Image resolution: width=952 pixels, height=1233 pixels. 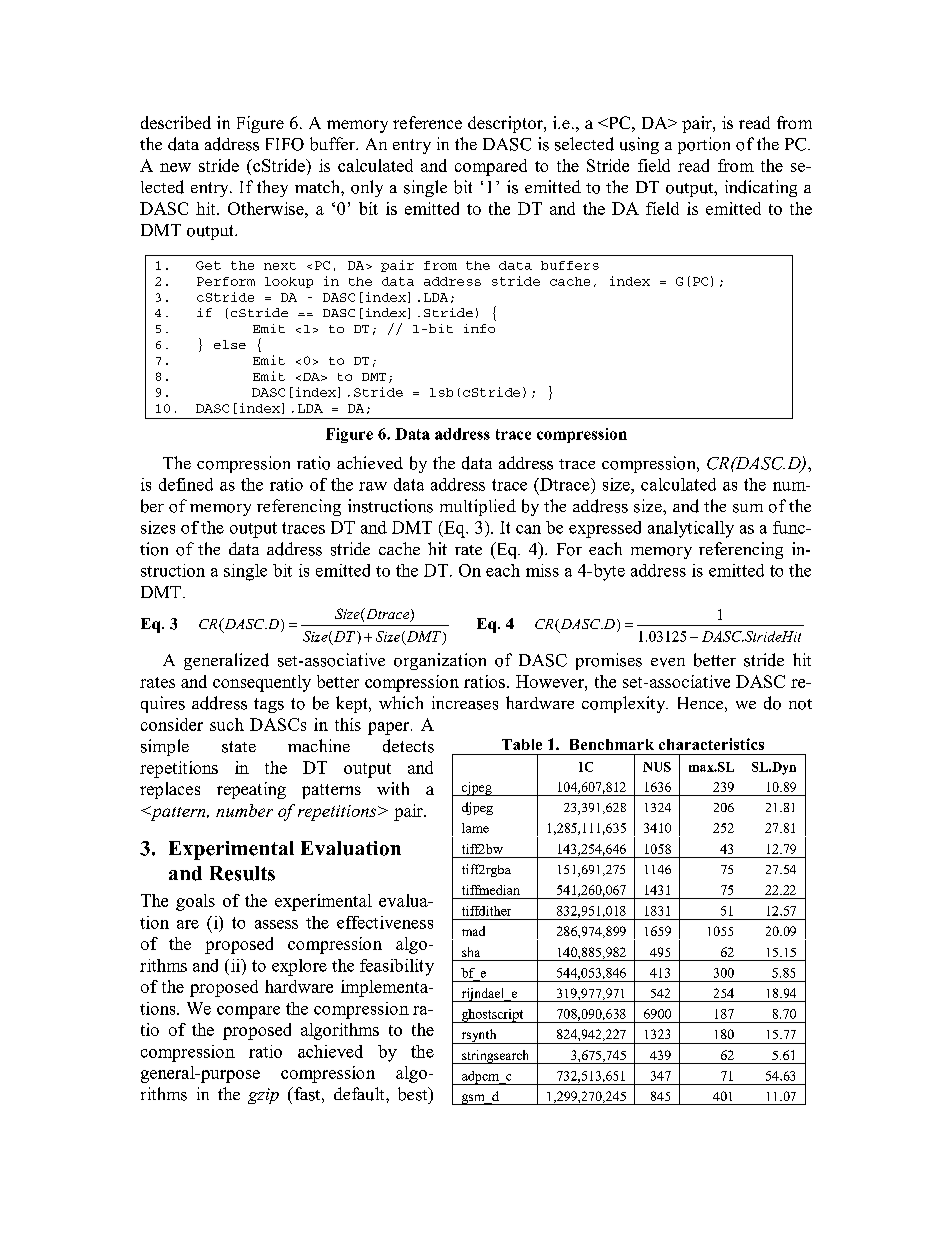 What do you see at coordinates (285, 144) in the screenshot?
I see `FIFO` at bounding box center [285, 144].
